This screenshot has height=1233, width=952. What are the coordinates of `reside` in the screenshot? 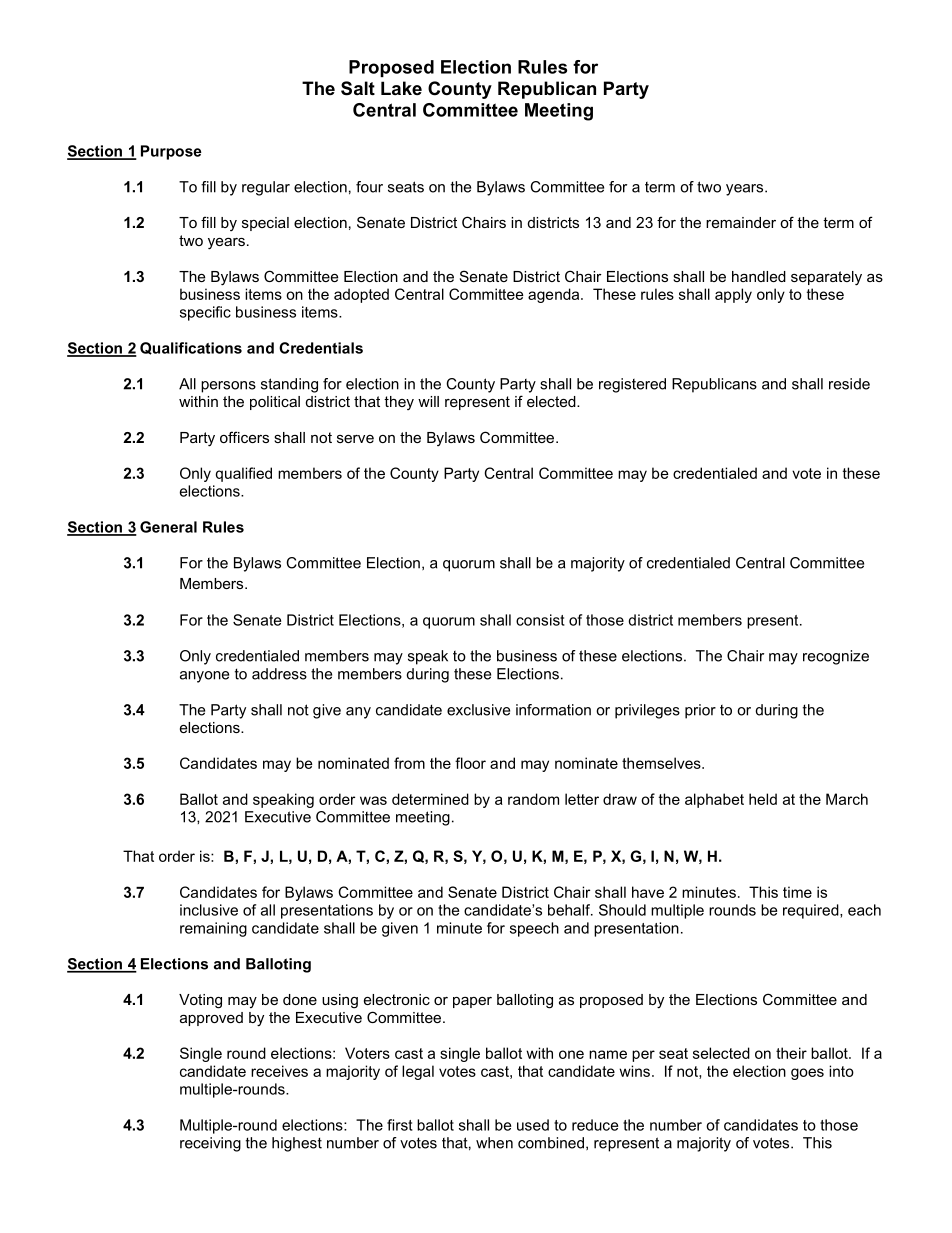 It's located at (849, 384).
